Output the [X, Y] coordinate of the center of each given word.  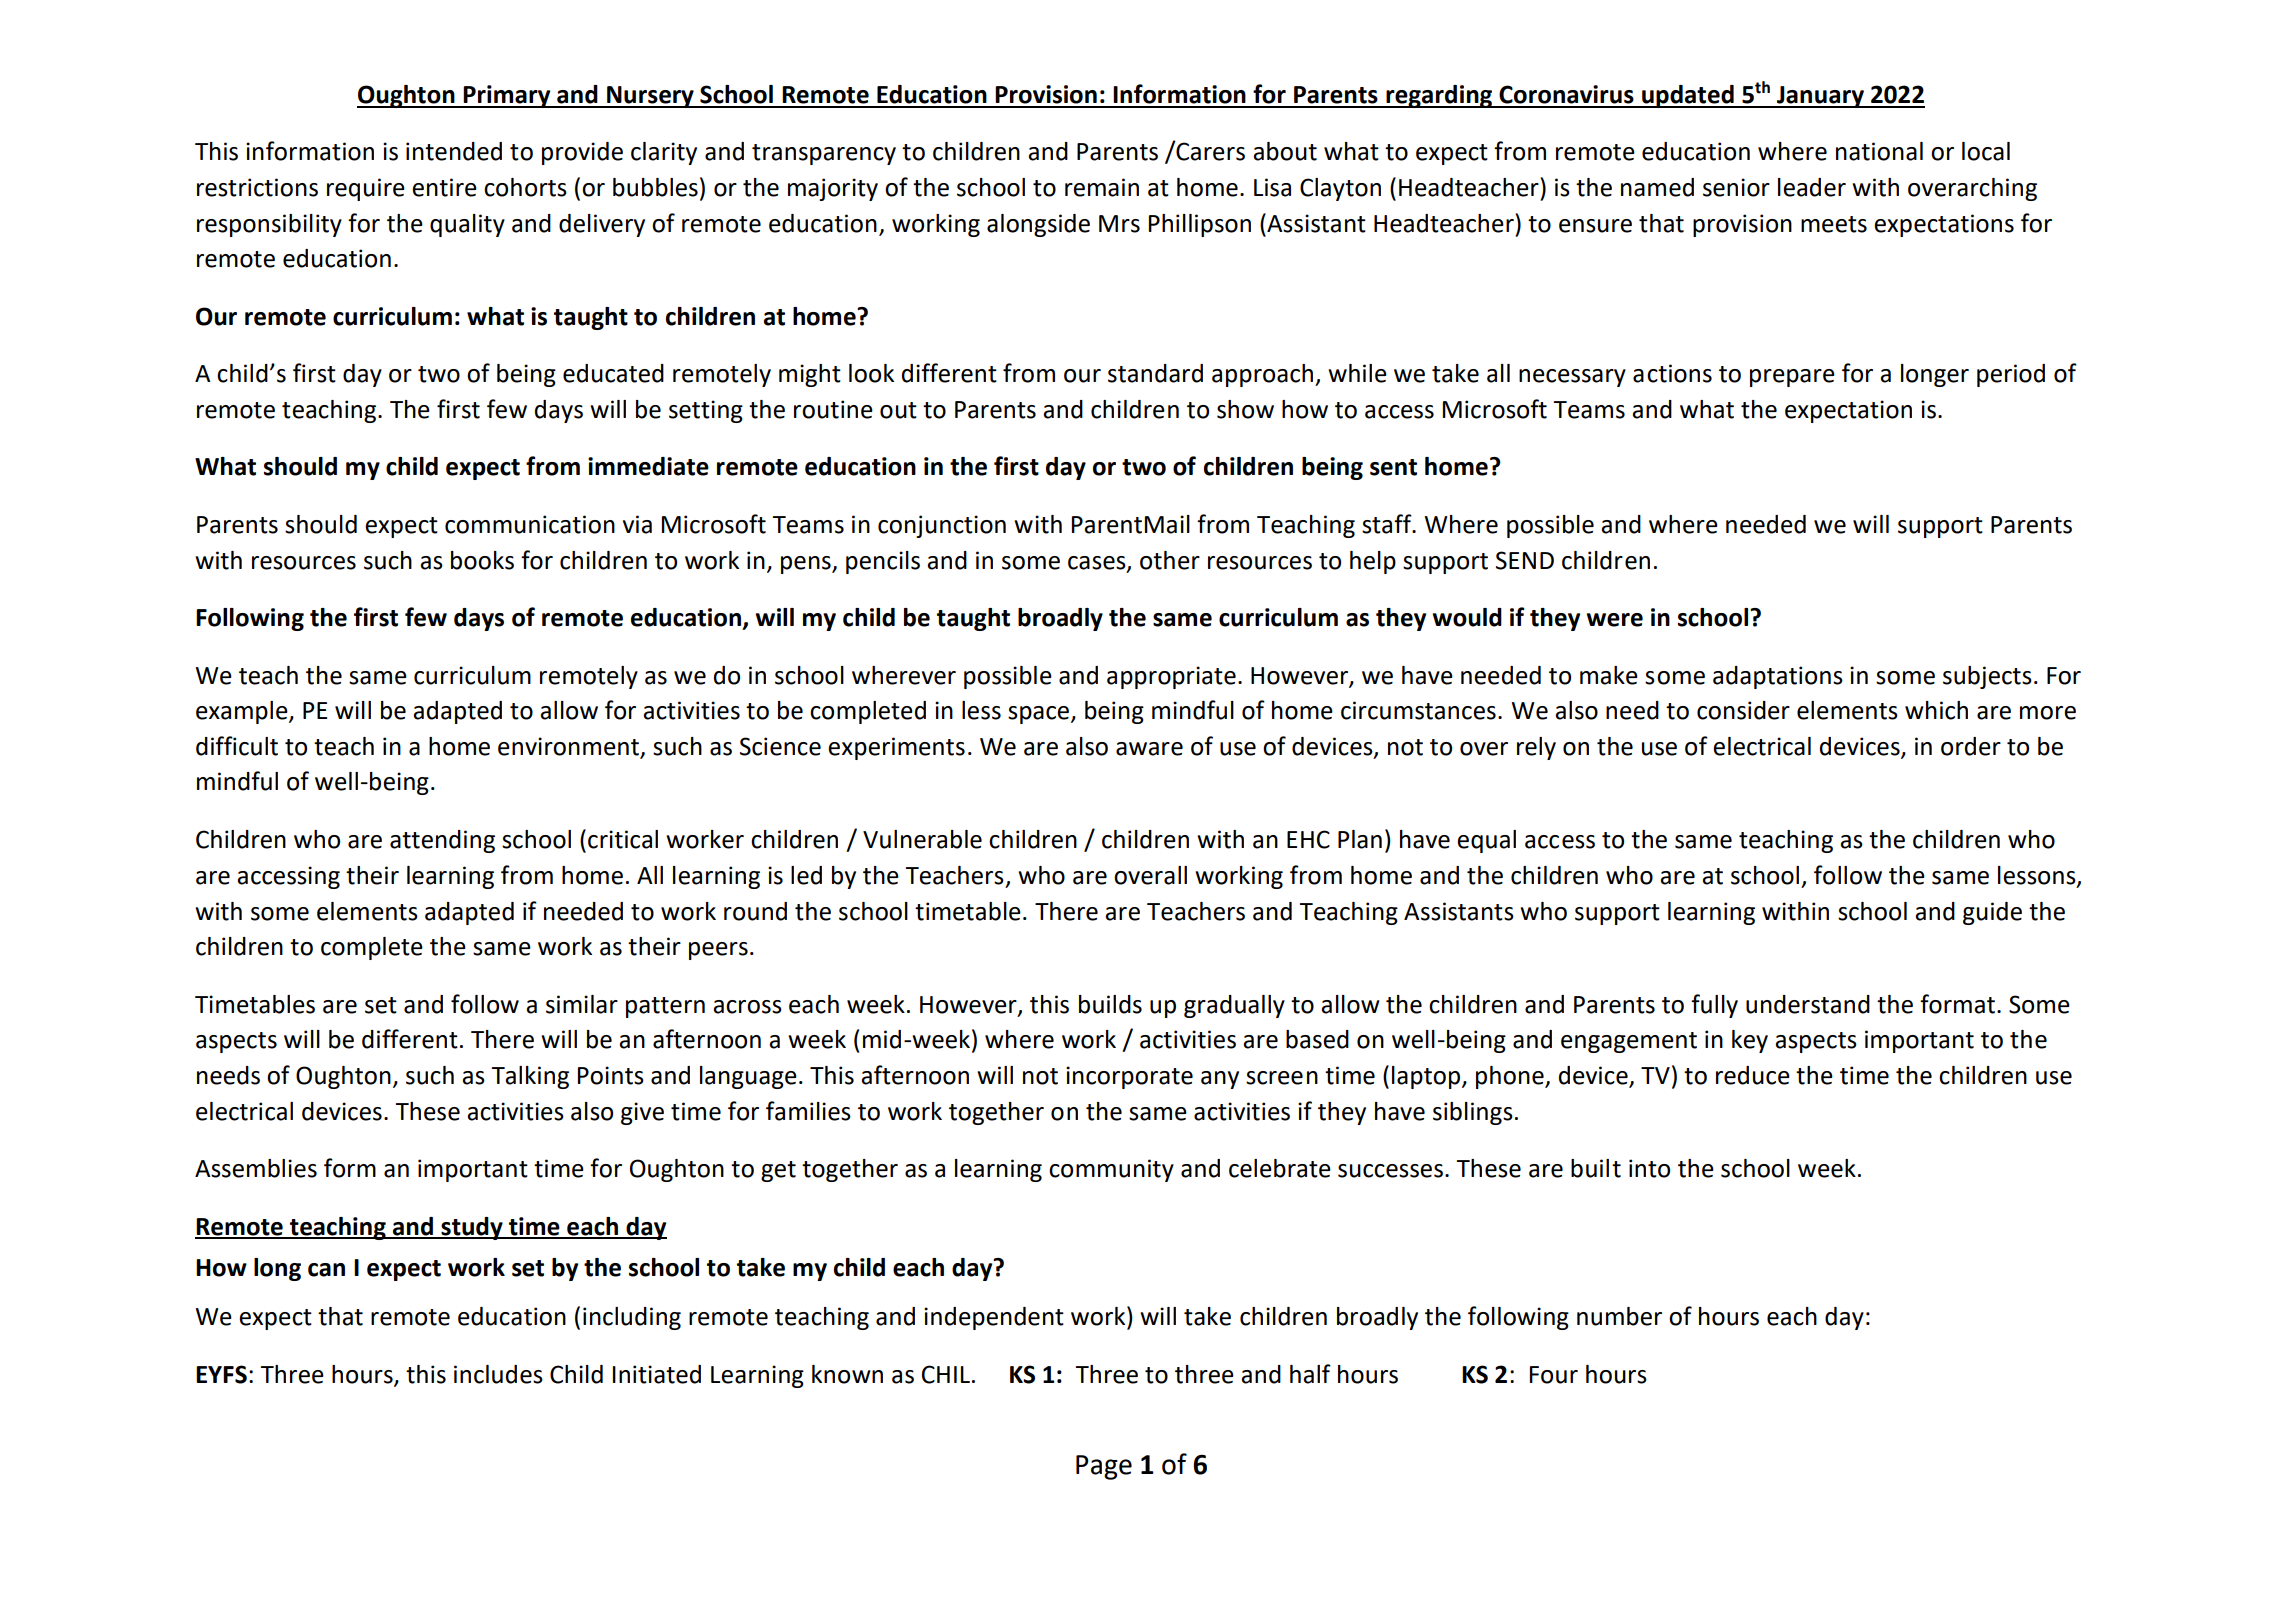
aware [1149, 749]
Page [1104, 1467]
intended [454, 151]
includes [498, 1374]
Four [1554, 1375]
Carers [1209, 151]
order [1971, 746]
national [1879, 151]
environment [570, 747]
